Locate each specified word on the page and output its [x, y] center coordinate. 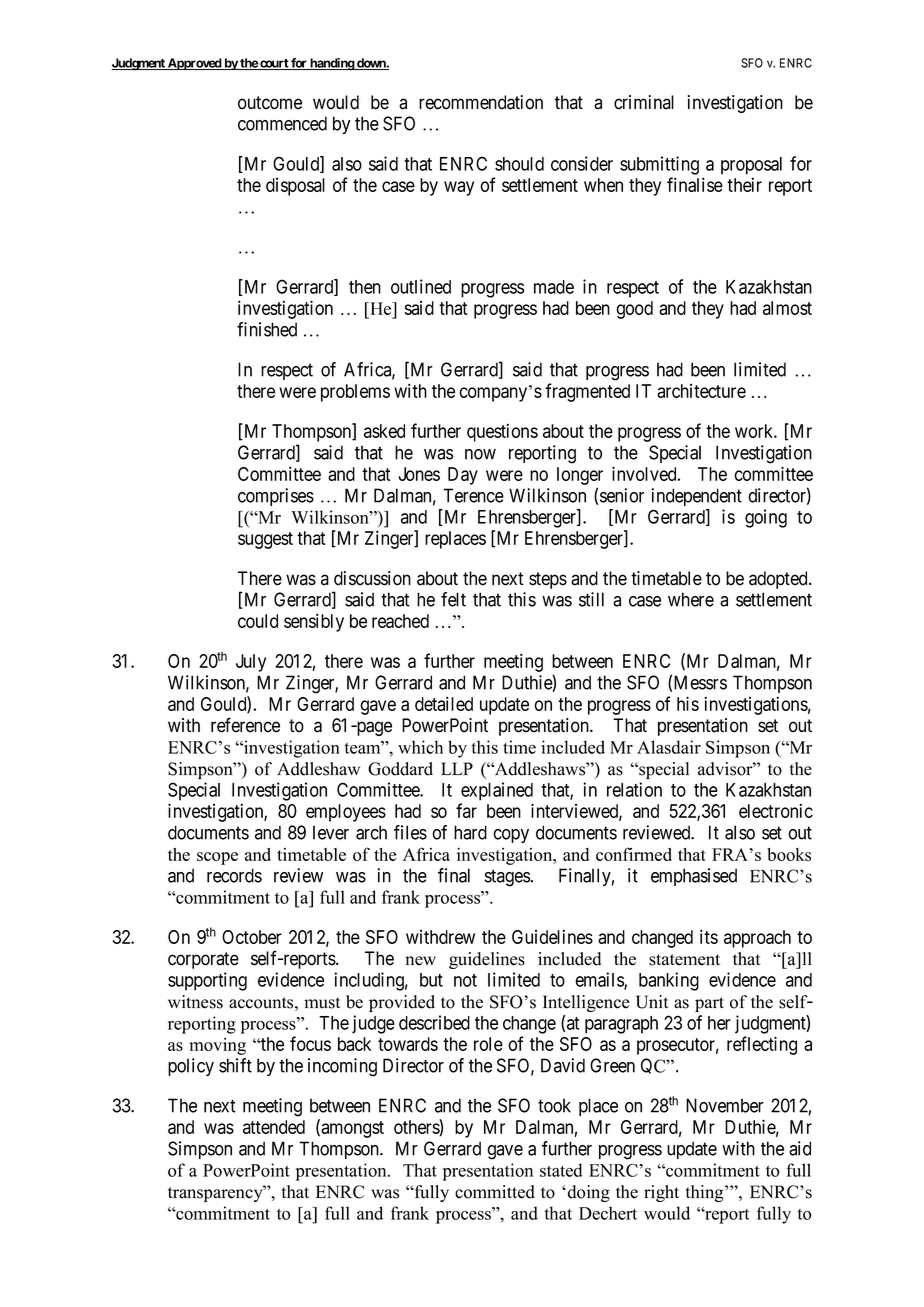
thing [706, 1193]
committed [495, 1192]
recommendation [481, 102]
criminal [644, 102]
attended [274, 1127]
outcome [270, 103]
